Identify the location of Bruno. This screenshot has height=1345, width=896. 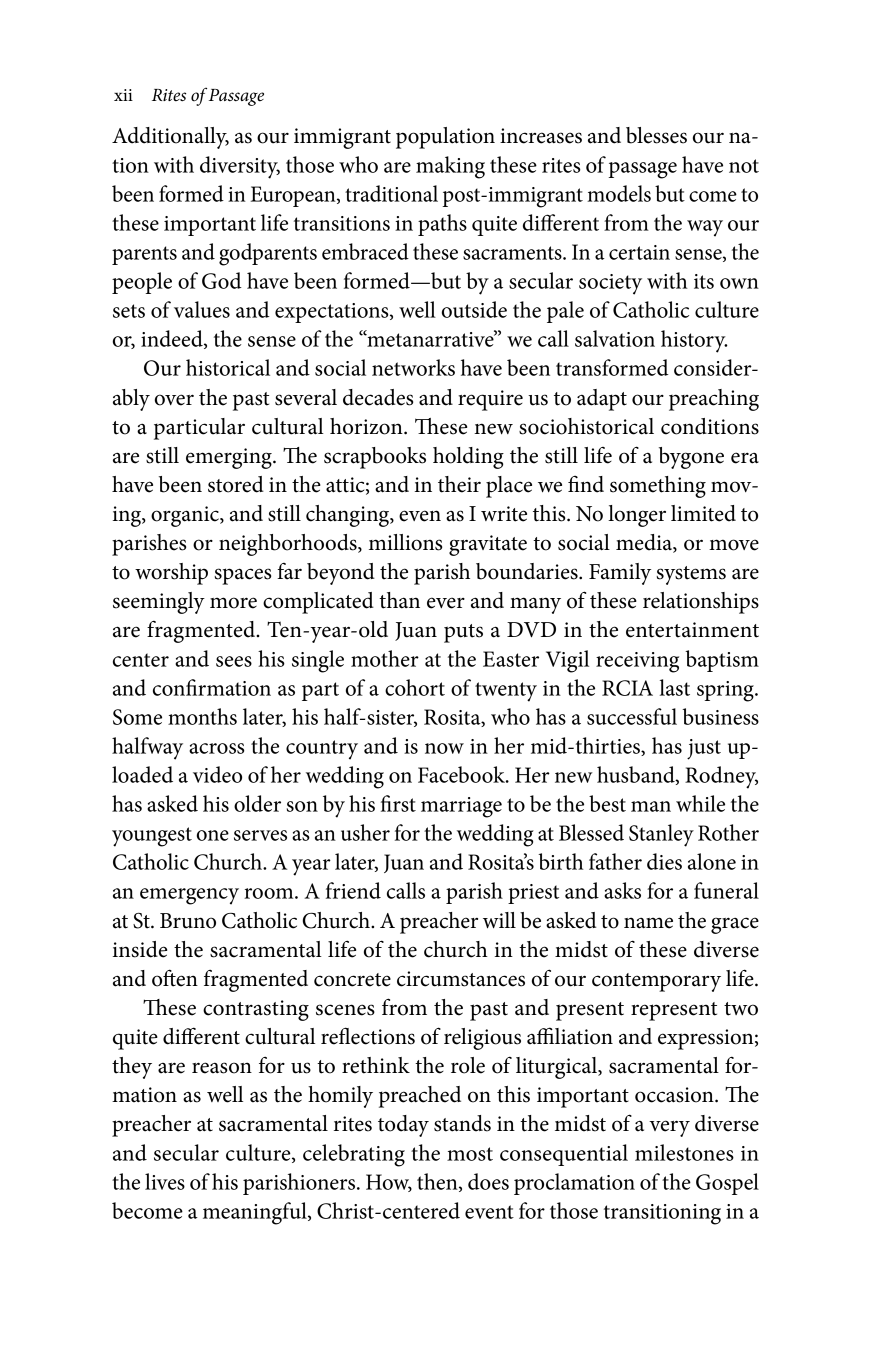
(188, 921).
